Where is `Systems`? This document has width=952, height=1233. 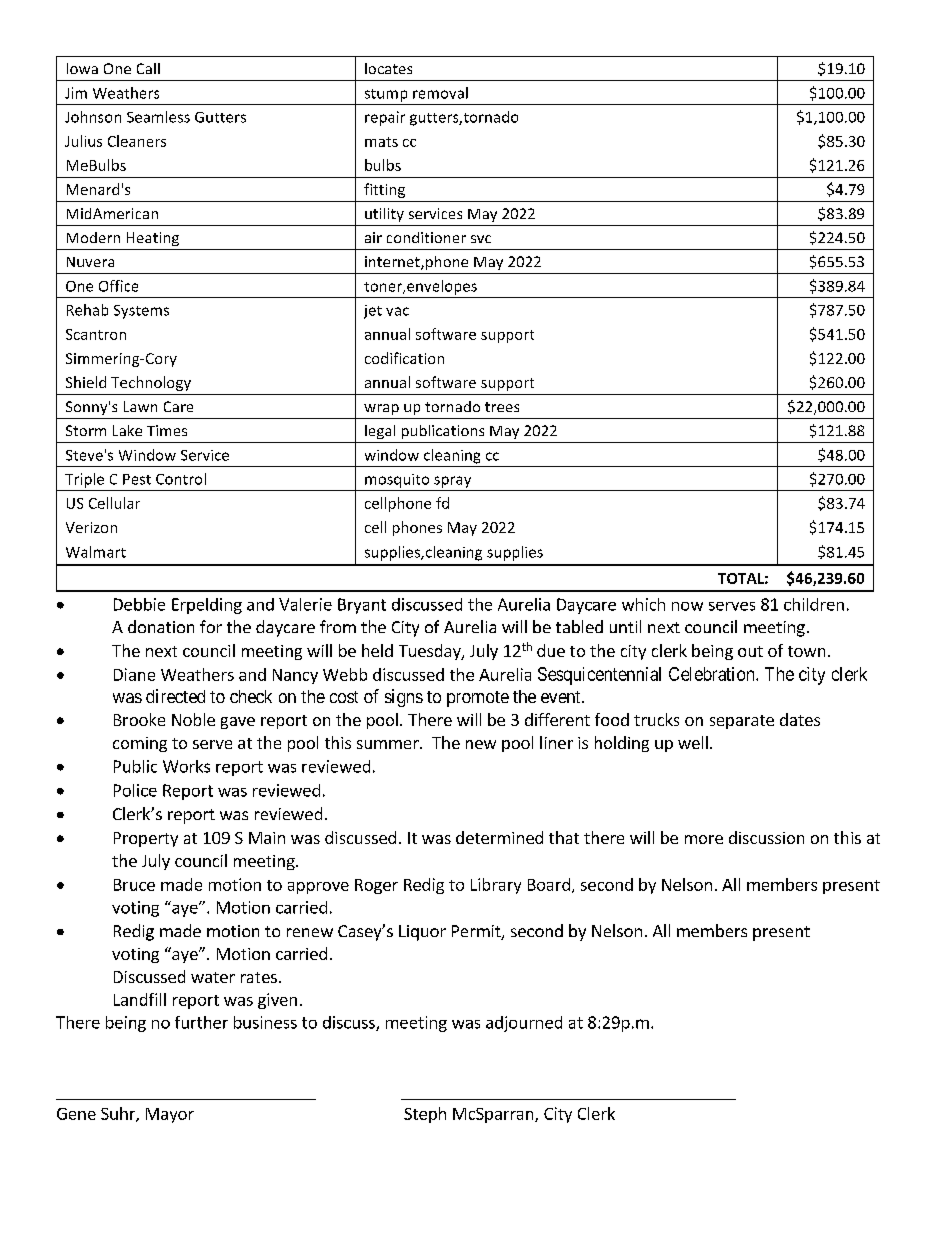 Systems is located at coordinates (141, 312).
